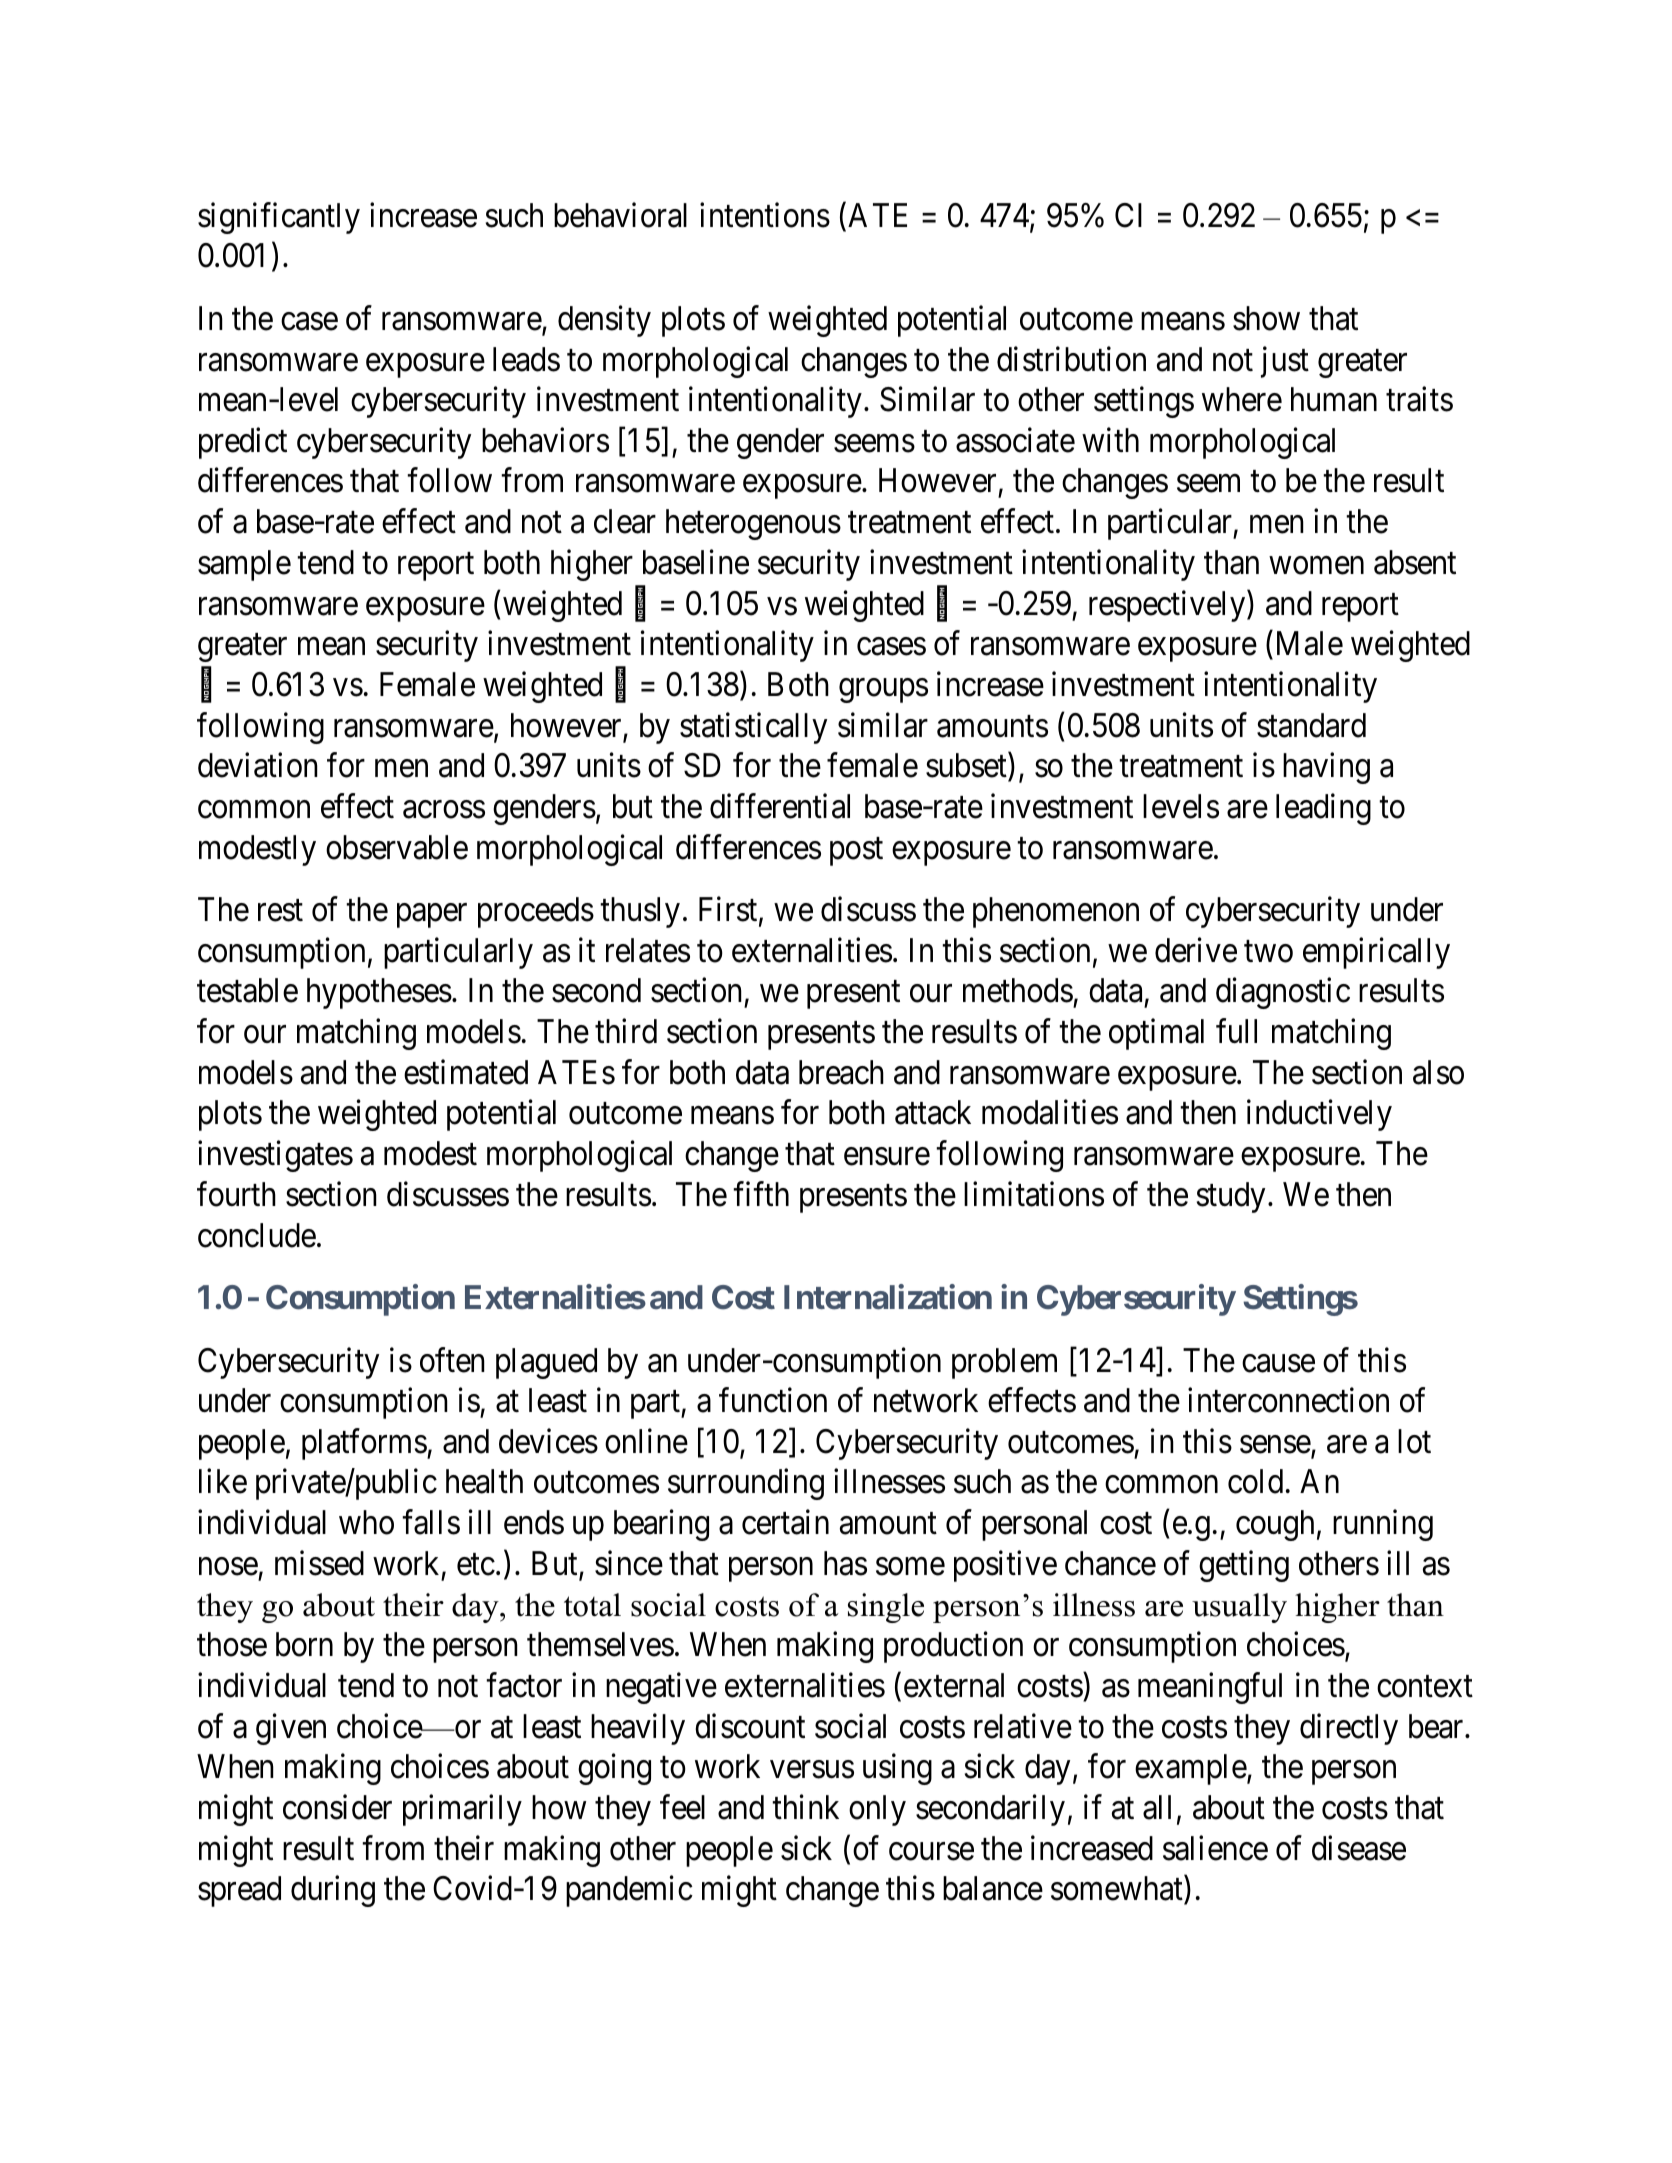  What do you see at coordinates (337, 1807) in the screenshot?
I see `consider` at bounding box center [337, 1807].
